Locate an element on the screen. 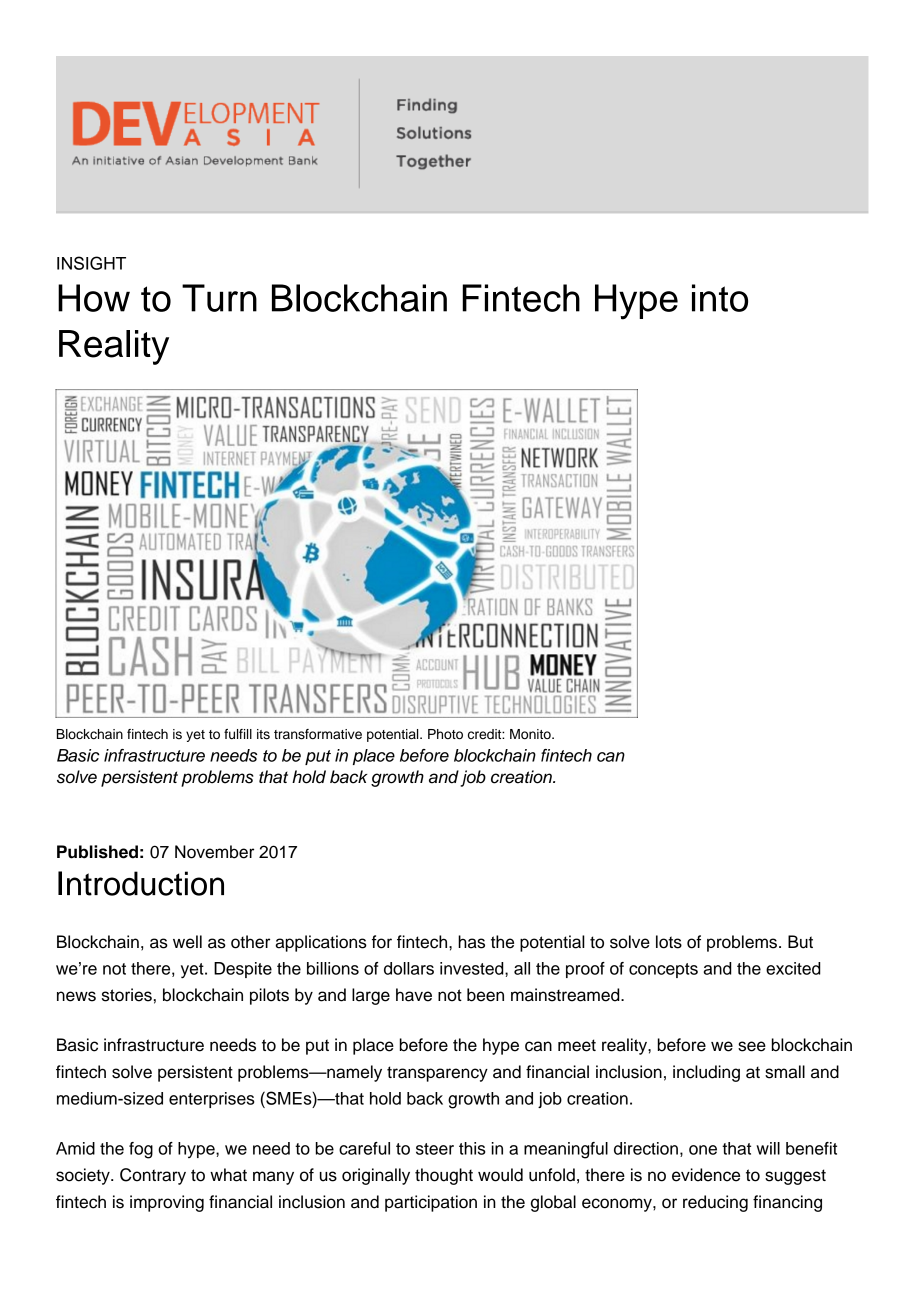 The height and width of the screenshot is (1308, 924). How is located at coordinates (94, 298).
